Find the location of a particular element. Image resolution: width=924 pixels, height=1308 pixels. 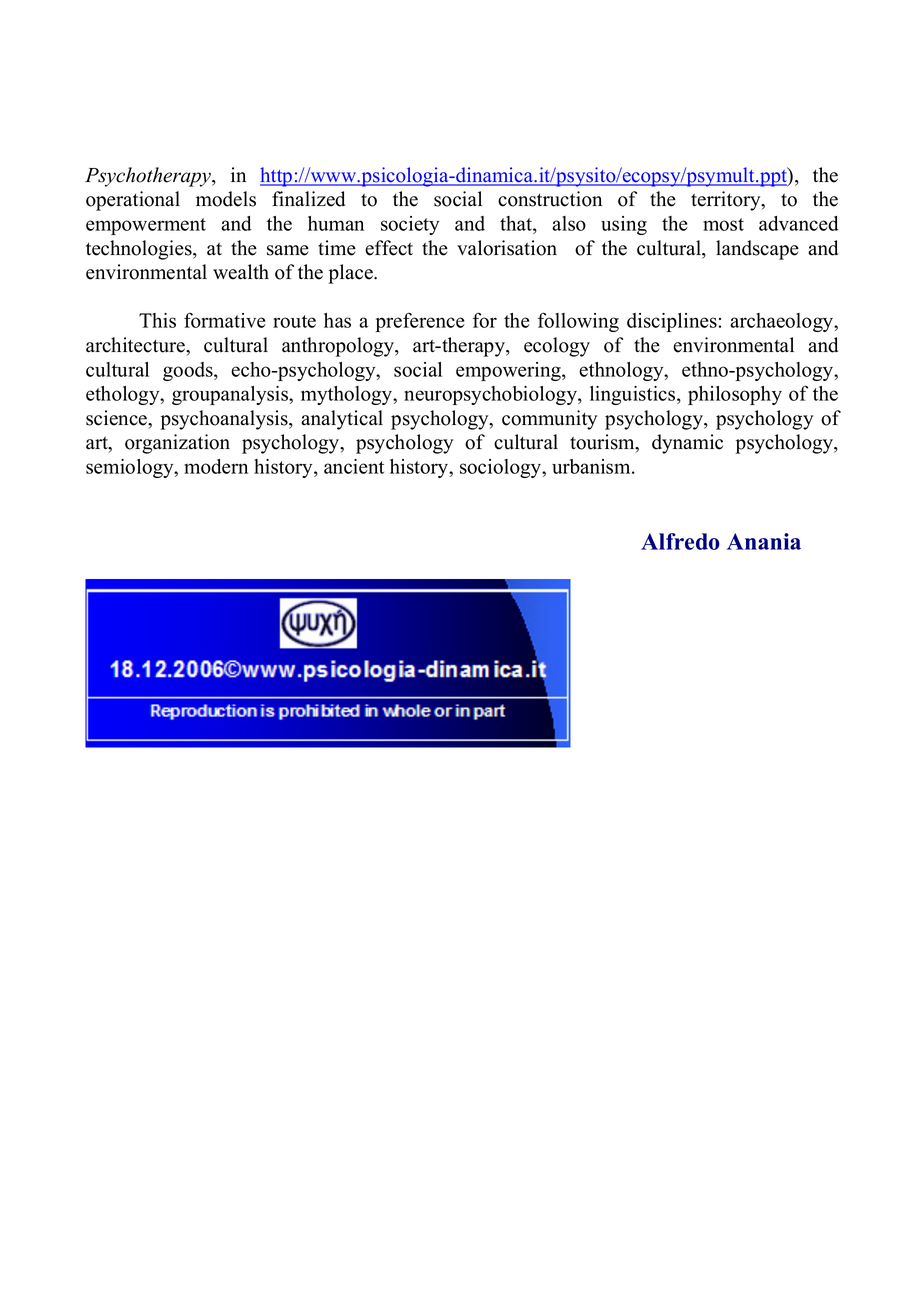

ecology is located at coordinates (557, 347).
